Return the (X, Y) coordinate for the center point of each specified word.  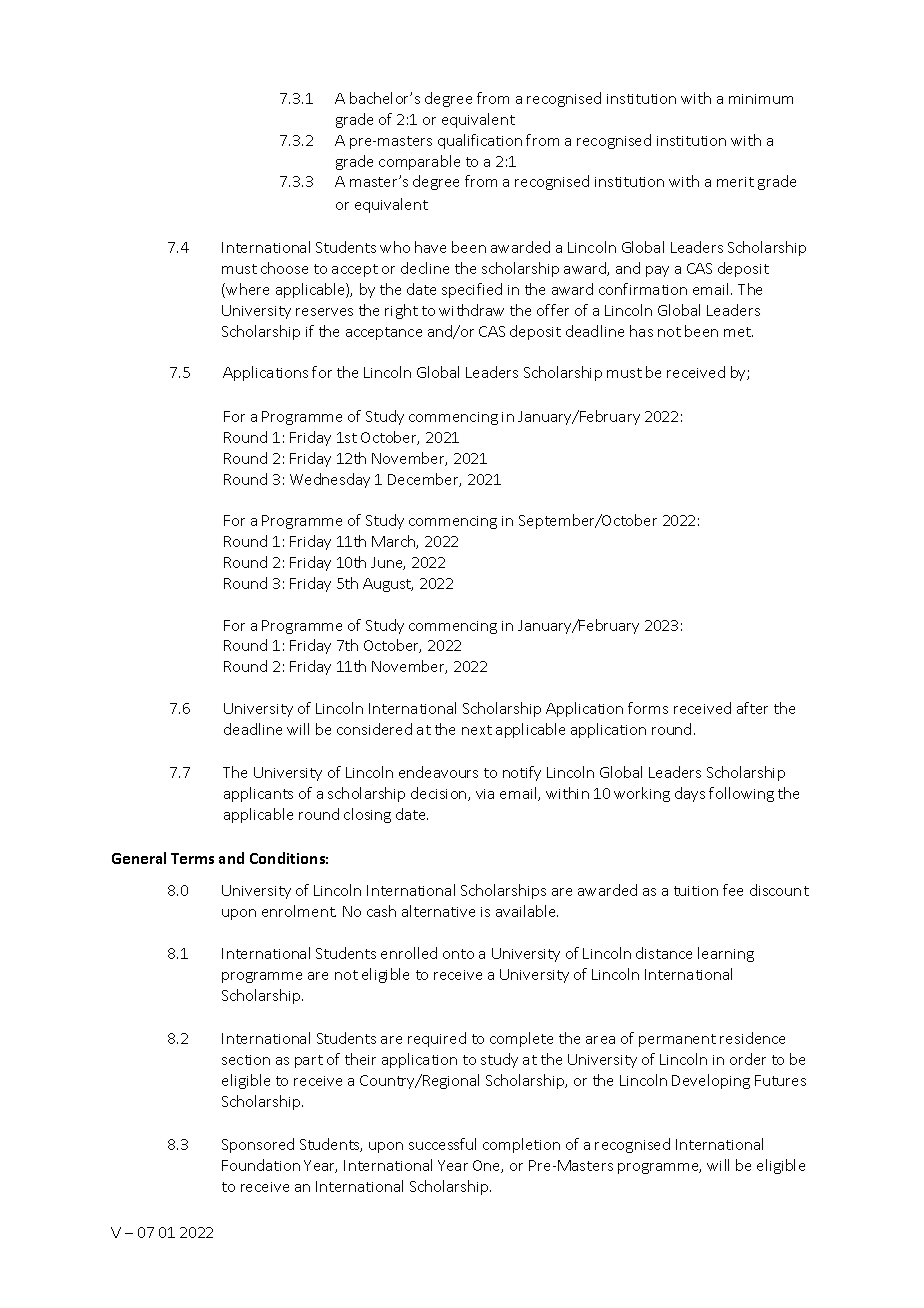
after (752, 708)
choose (284, 268)
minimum (761, 99)
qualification (480, 141)
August (388, 585)
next (477, 730)
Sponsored (258, 1145)
